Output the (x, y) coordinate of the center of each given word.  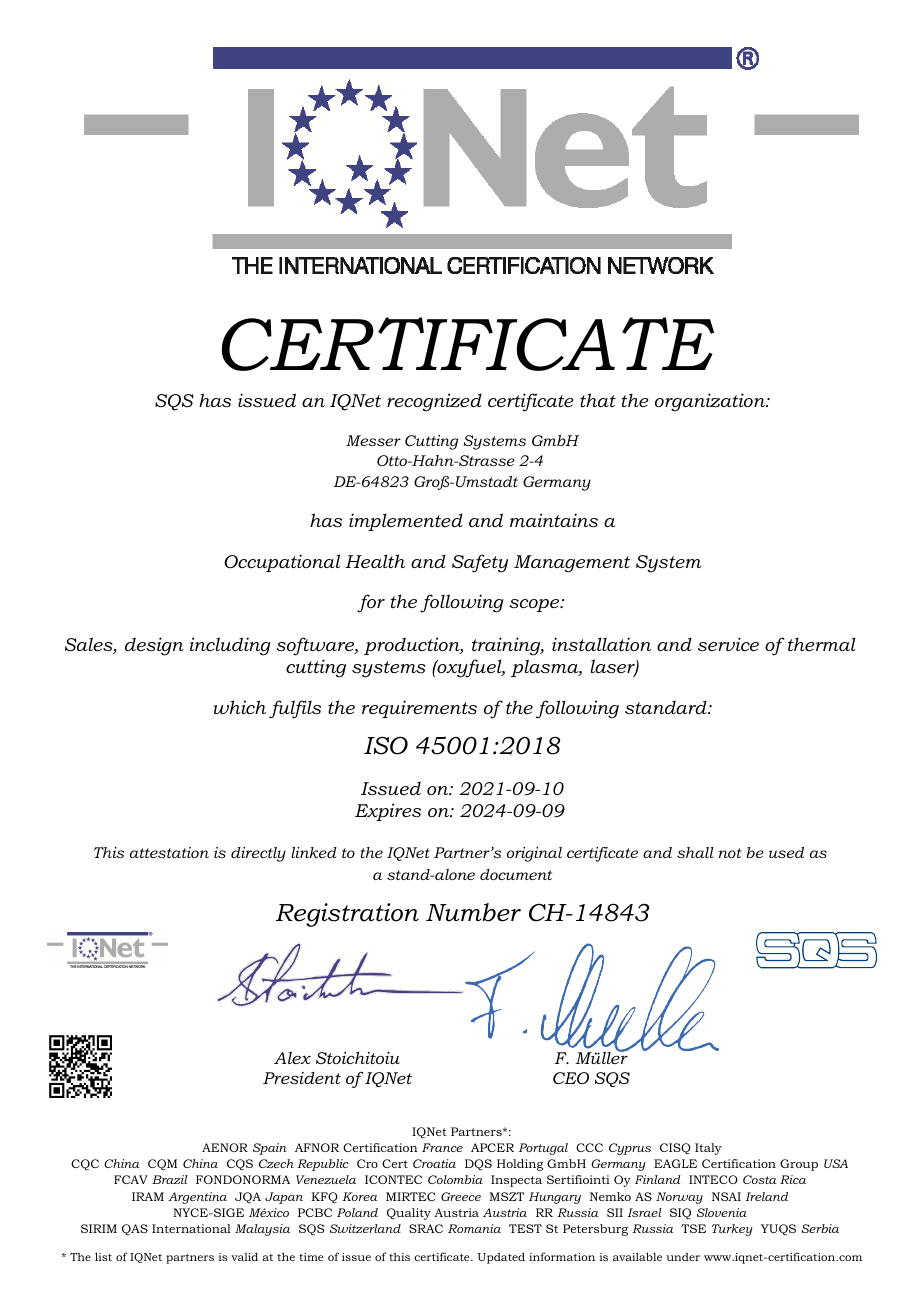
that (598, 400)
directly (258, 854)
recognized (434, 402)
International (191, 1228)
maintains (554, 520)
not (730, 853)
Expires (388, 812)
